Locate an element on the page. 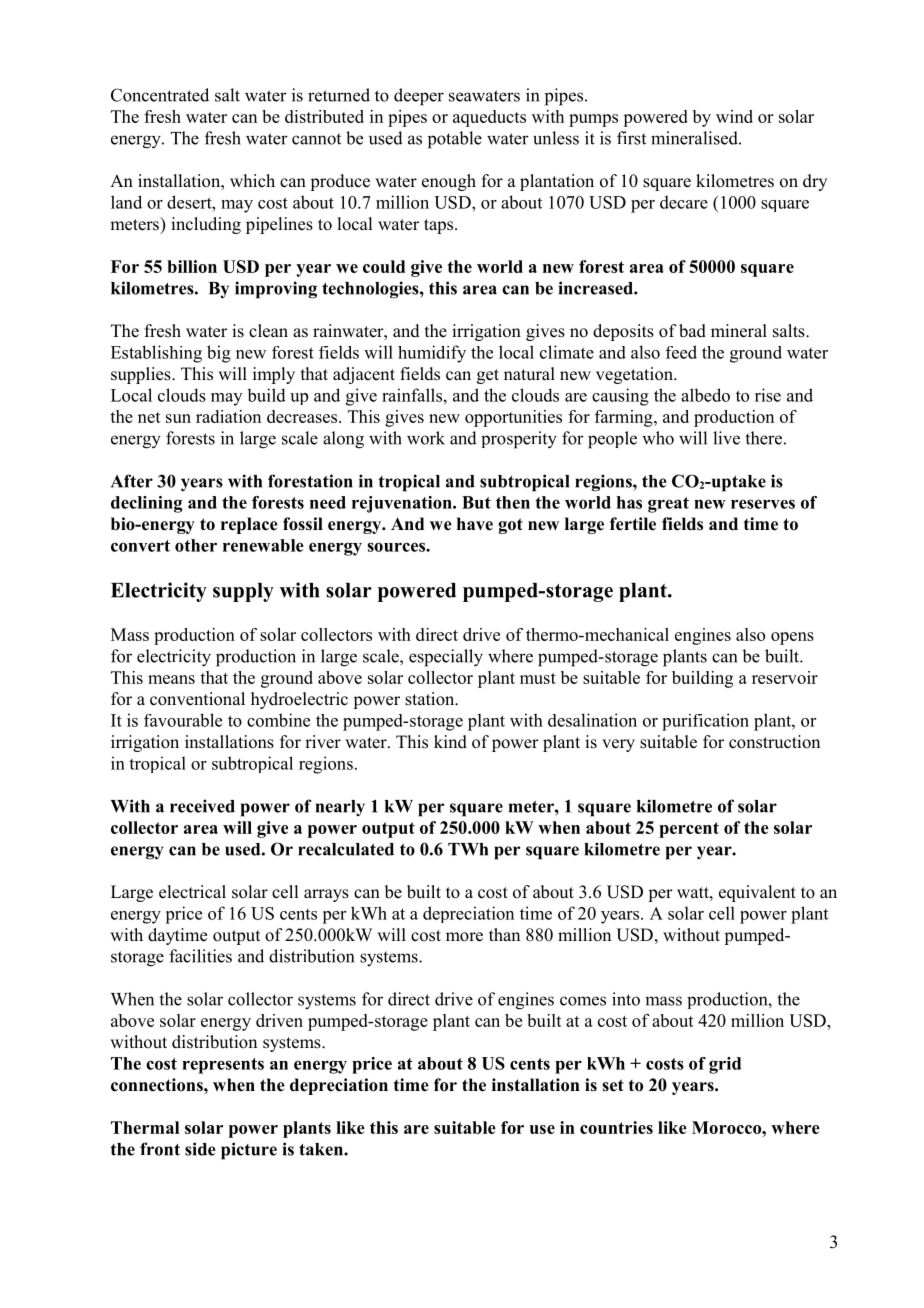 The image size is (924, 1308). more is located at coordinates (464, 937).
